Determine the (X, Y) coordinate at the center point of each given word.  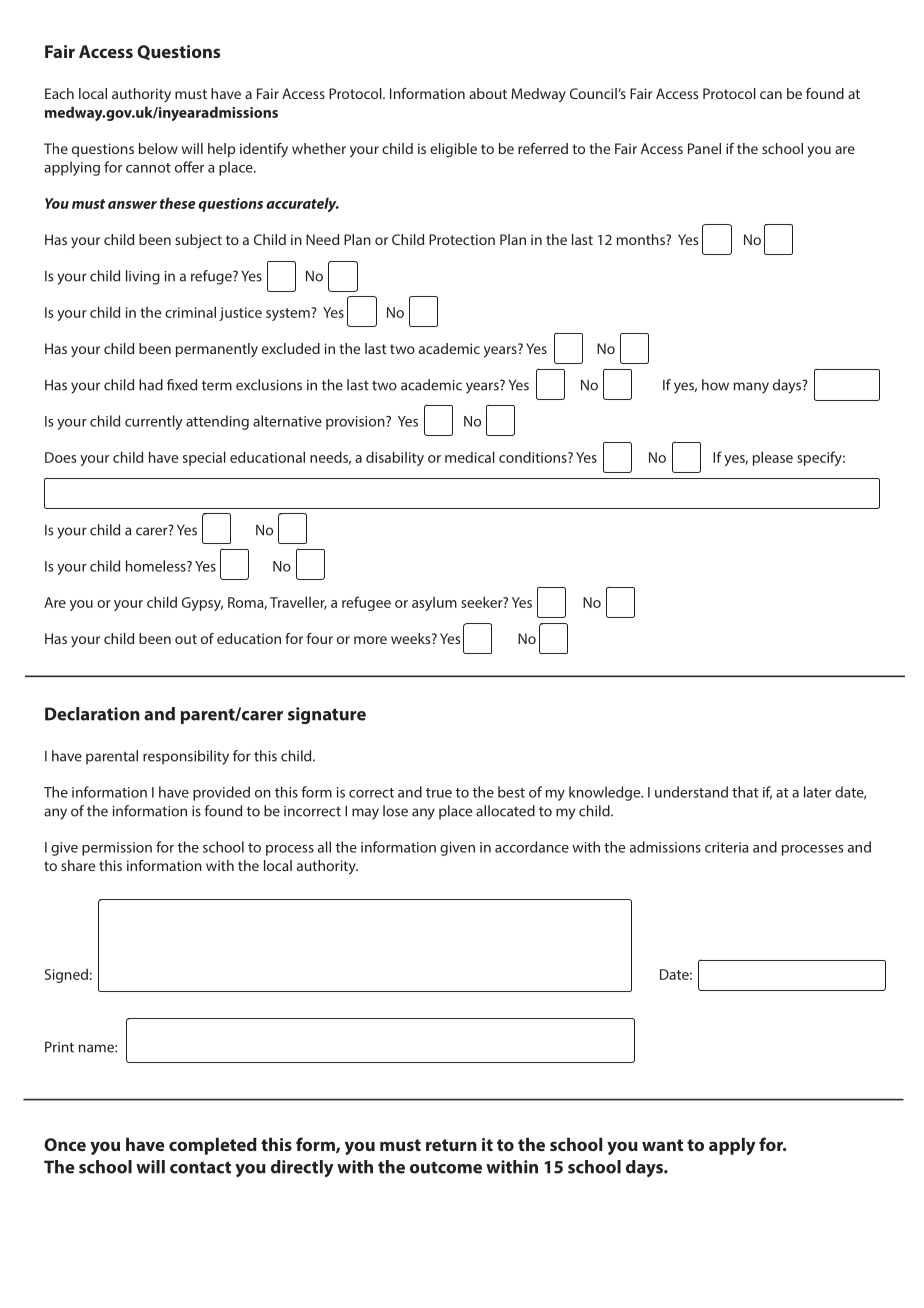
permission (117, 849)
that (745, 792)
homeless (157, 566)
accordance (532, 847)
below (158, 148)
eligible (453, 150)
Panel (704, 148)
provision (356, 423)
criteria (726, 847)
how (715, 385)
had (151, 385)
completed (213, 1146)
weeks (412, 638)
